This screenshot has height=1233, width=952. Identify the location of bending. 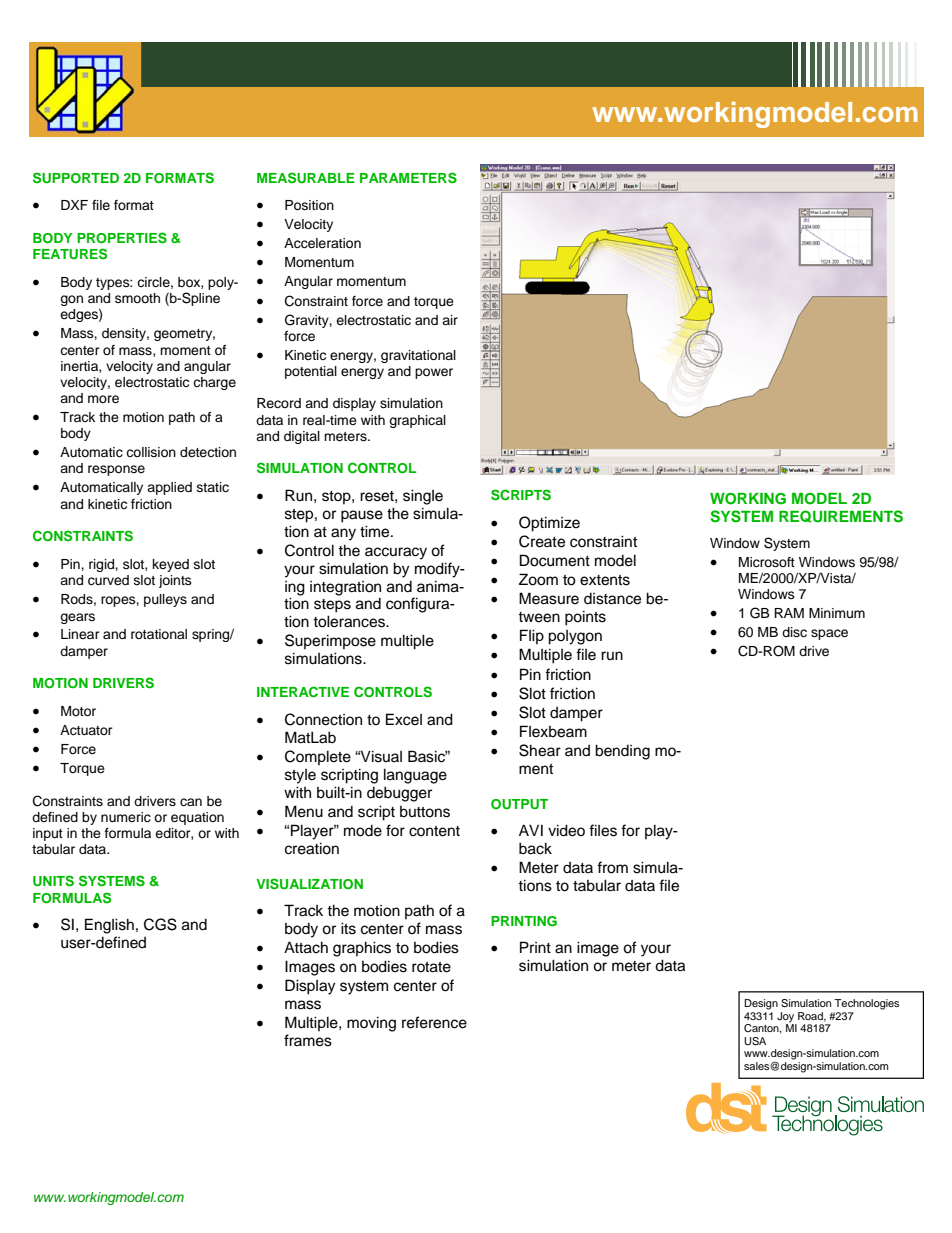
(622, 752).
